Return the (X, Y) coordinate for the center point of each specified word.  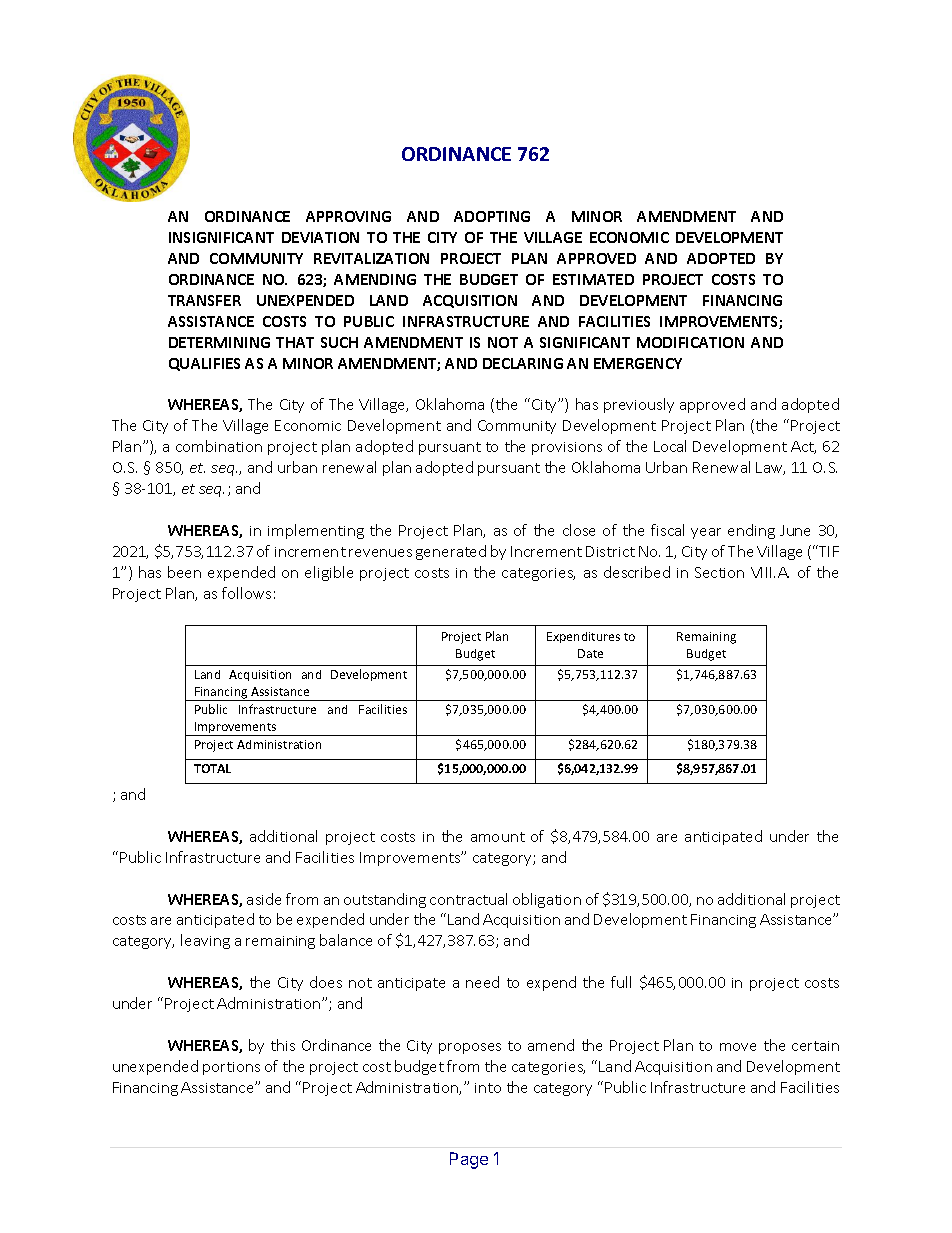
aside (264, 899)
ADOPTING (492, 216)
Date (590, 653)
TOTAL (212, 768)
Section (719, 572)
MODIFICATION (690, 342)
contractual (468, 899)
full (621, 982)
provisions (567, 448)
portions (231, 1068)
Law (770, 468)
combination (219, 446)
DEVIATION (320, 237)
